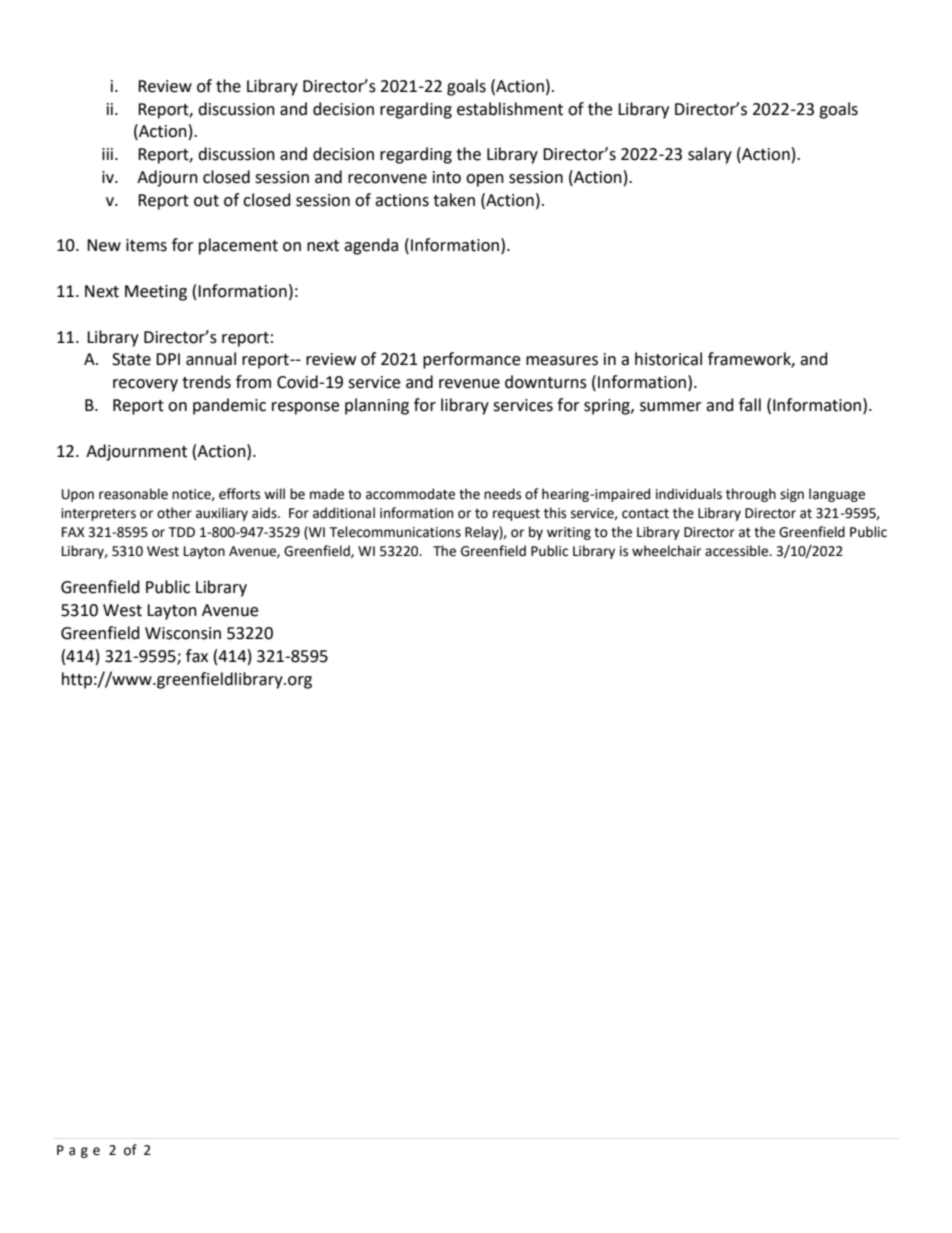  What do you see at coordinates (395, 532) in the document?
I see `Telecommunications` at bounding box center [395, 532].
